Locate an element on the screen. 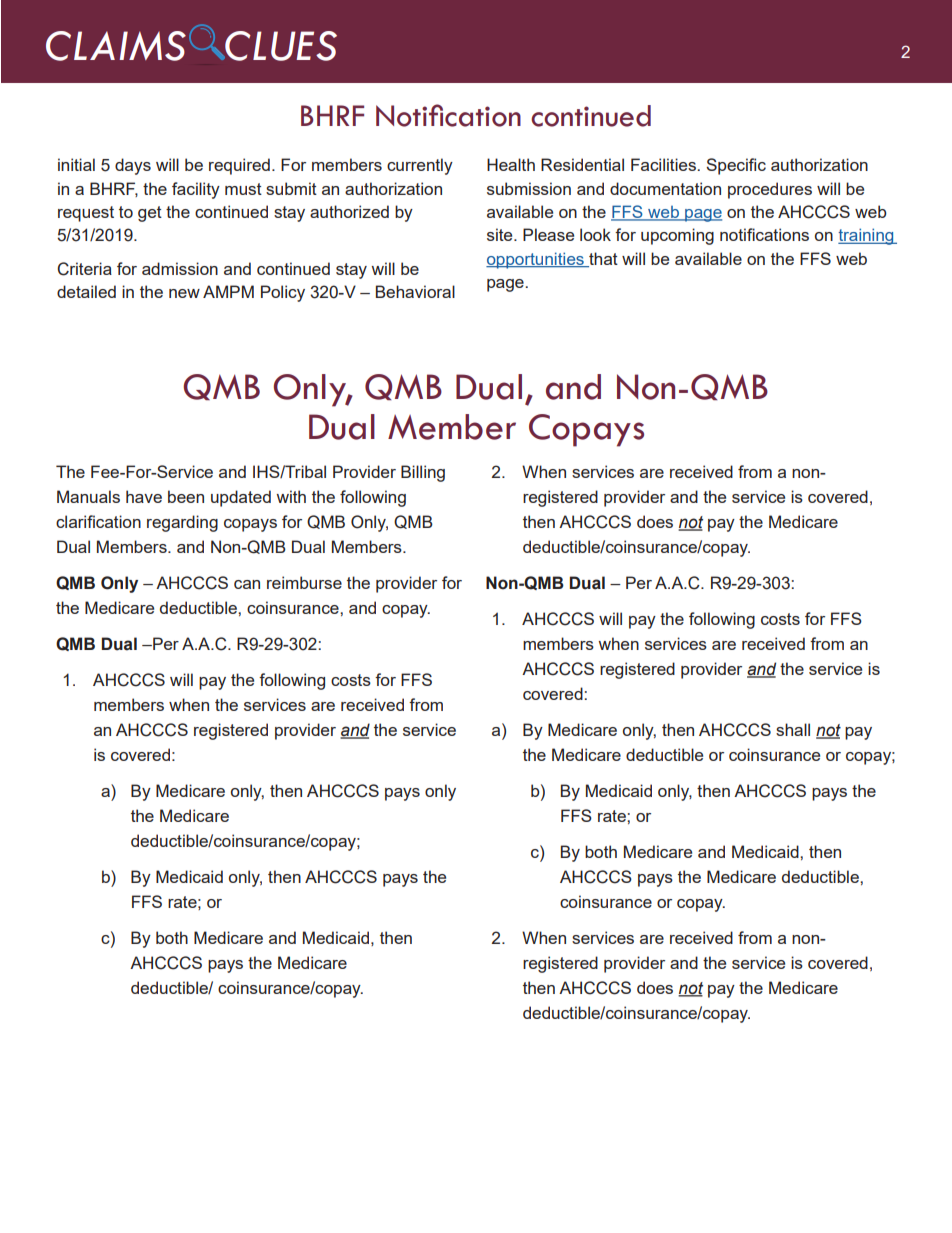 The width and height of the screenshot is (952, 1233). been is located at coordinates (186, 496).
